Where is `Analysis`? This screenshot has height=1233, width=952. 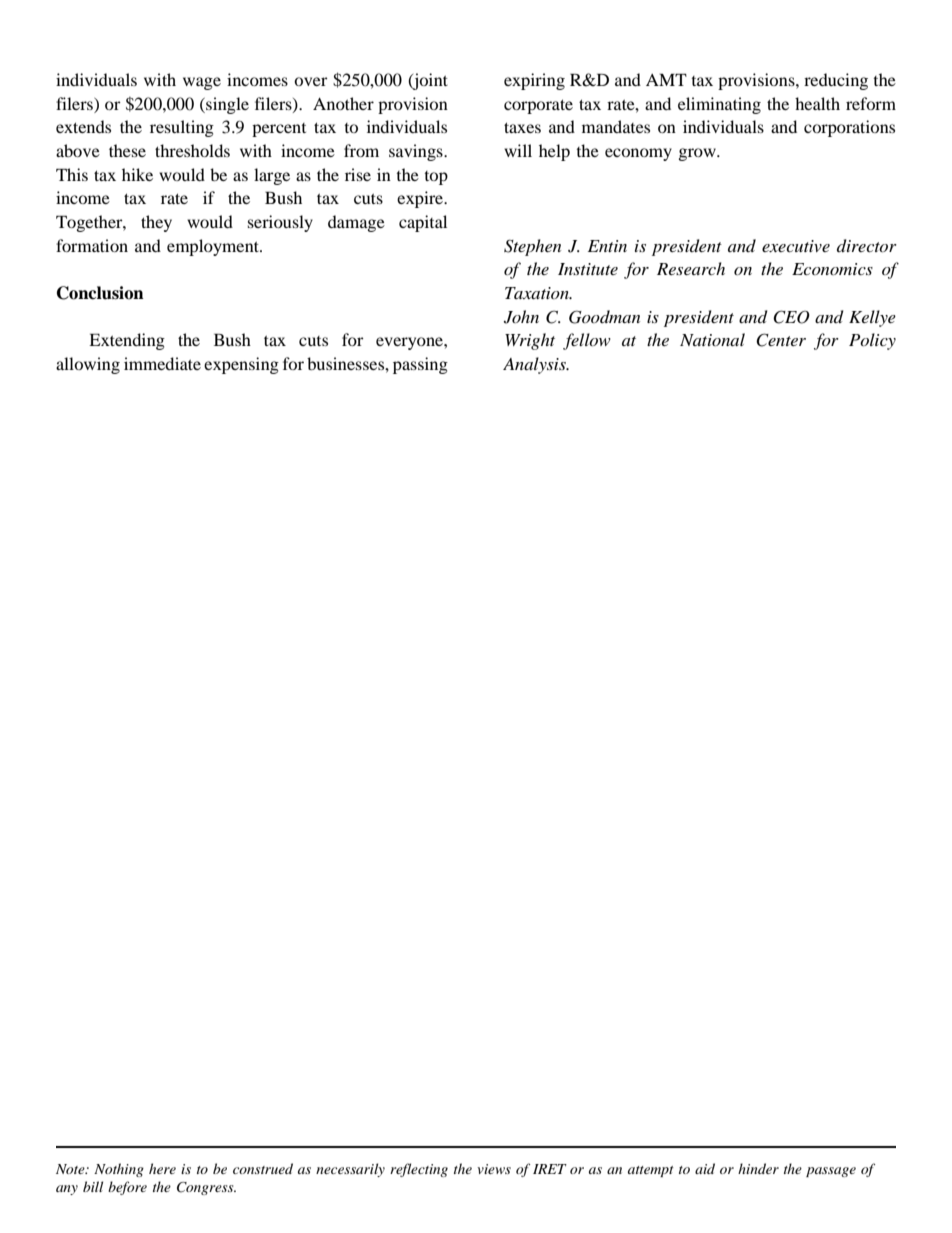 Analysis is located at coordinates (535, 365).
